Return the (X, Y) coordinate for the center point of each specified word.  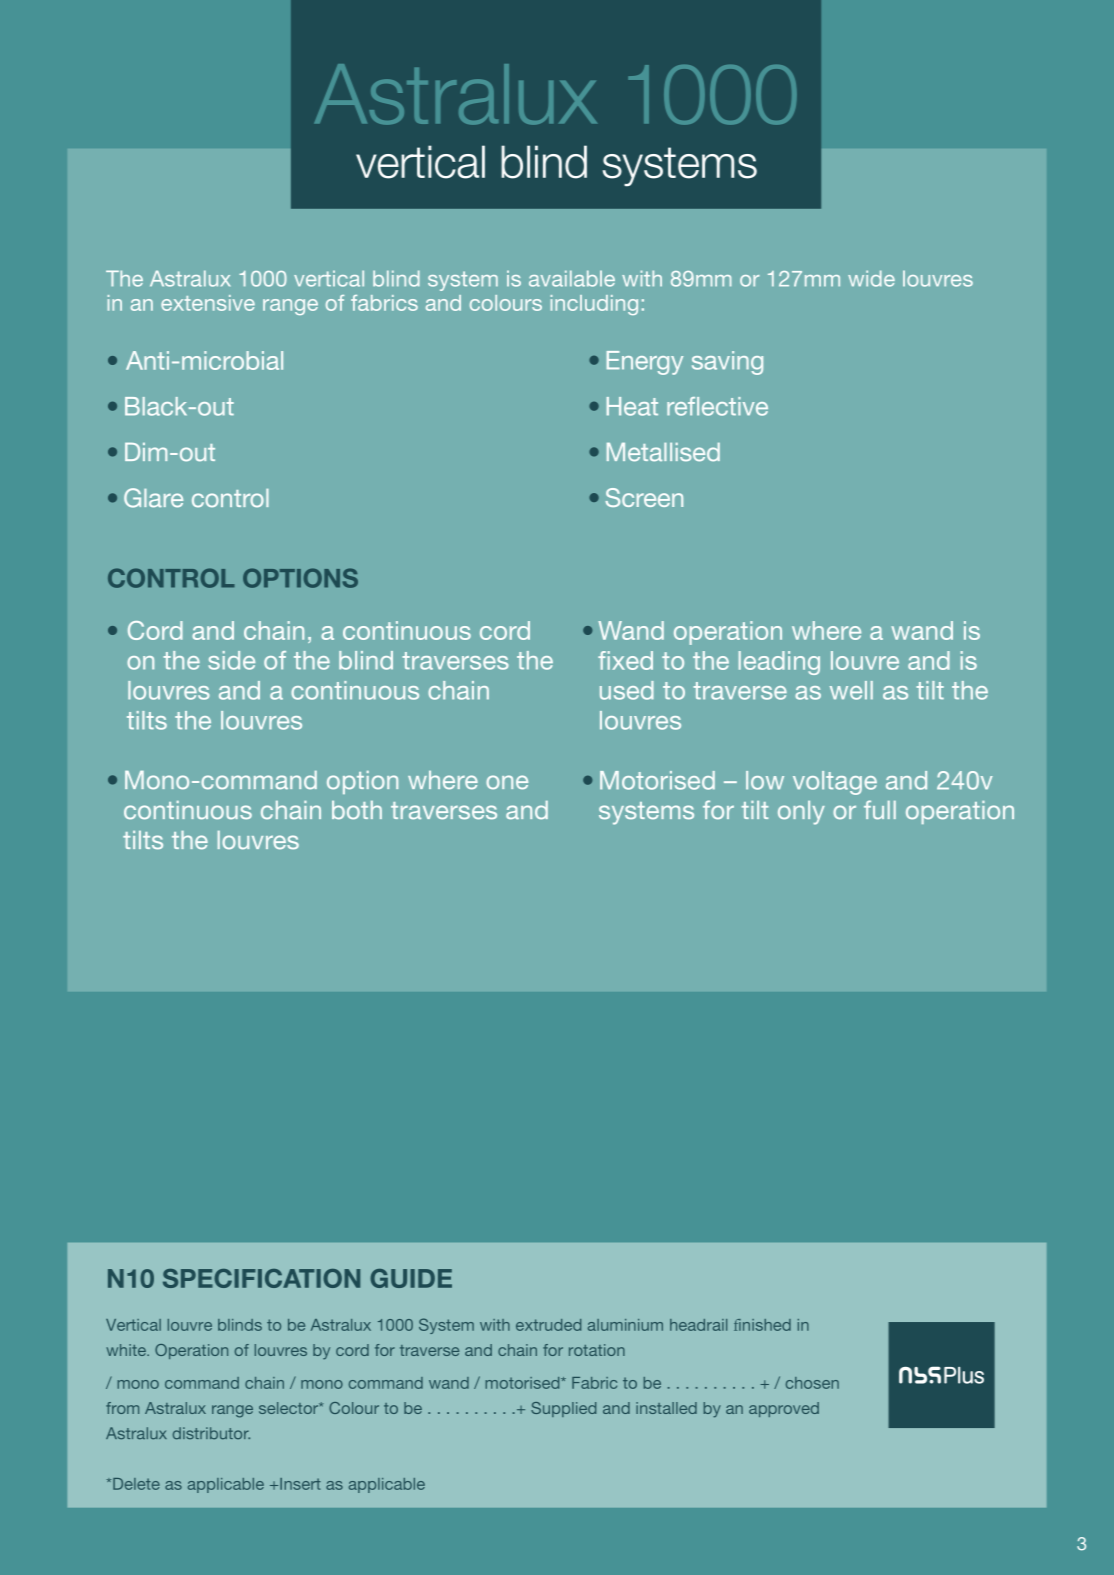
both (357, 810)
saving (727, 363)
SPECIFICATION (261, 1278)
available (572, 278)
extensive (208, 303)
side (231, 660)
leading (779, 663)
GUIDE (411, 1278)
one (507, 782)
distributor (211, 1433)
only (801, 813)
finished (762, 1325)
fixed (625, 660)
